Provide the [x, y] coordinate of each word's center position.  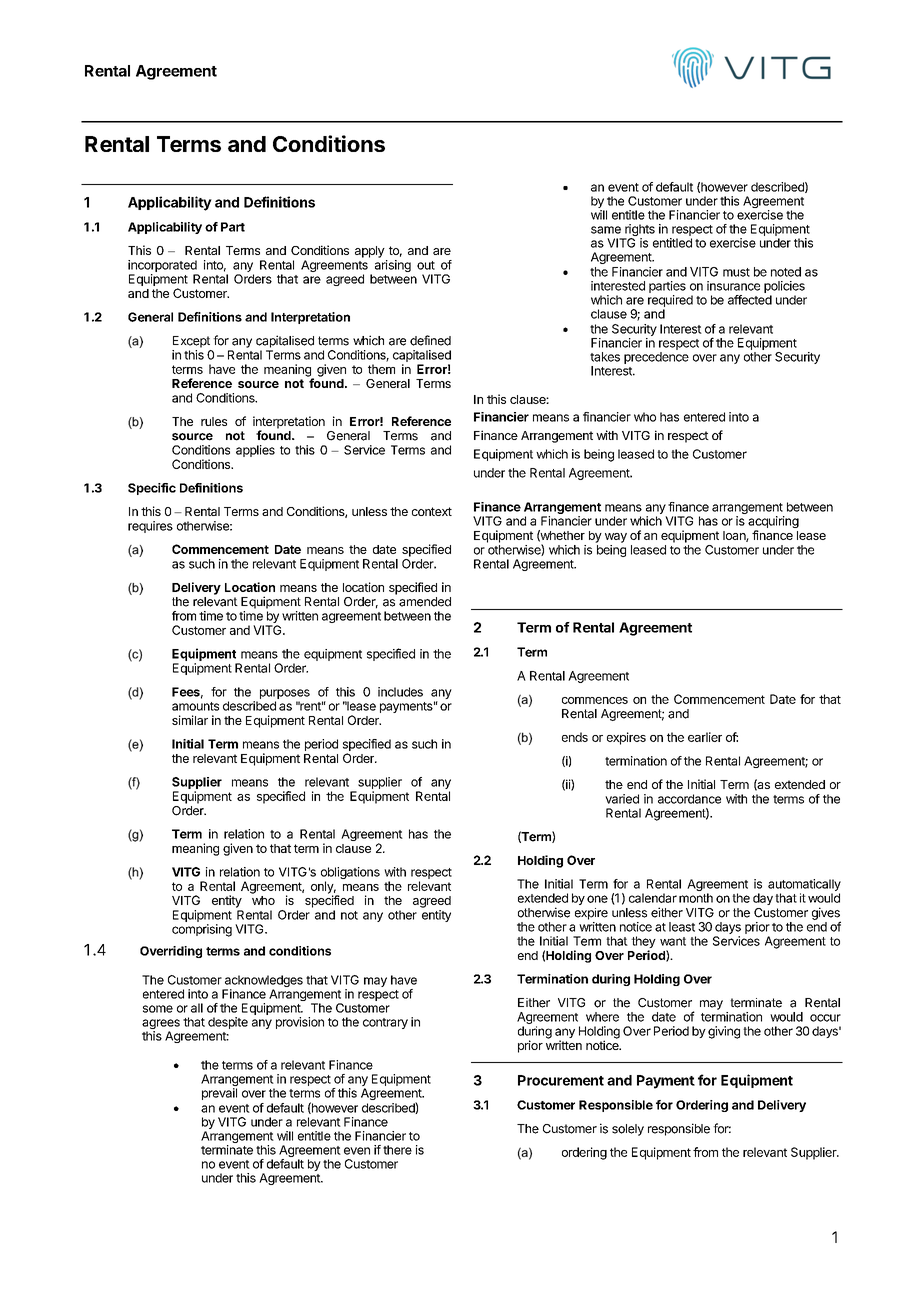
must [736, 272]
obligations [350, 874]
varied [622, 799]
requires [150, 527]
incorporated [162, 266]
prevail [219, 1094]
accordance [689, 799]
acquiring [773, 523]
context [432, 511]
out [426, 265]
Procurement [561, 1080]
